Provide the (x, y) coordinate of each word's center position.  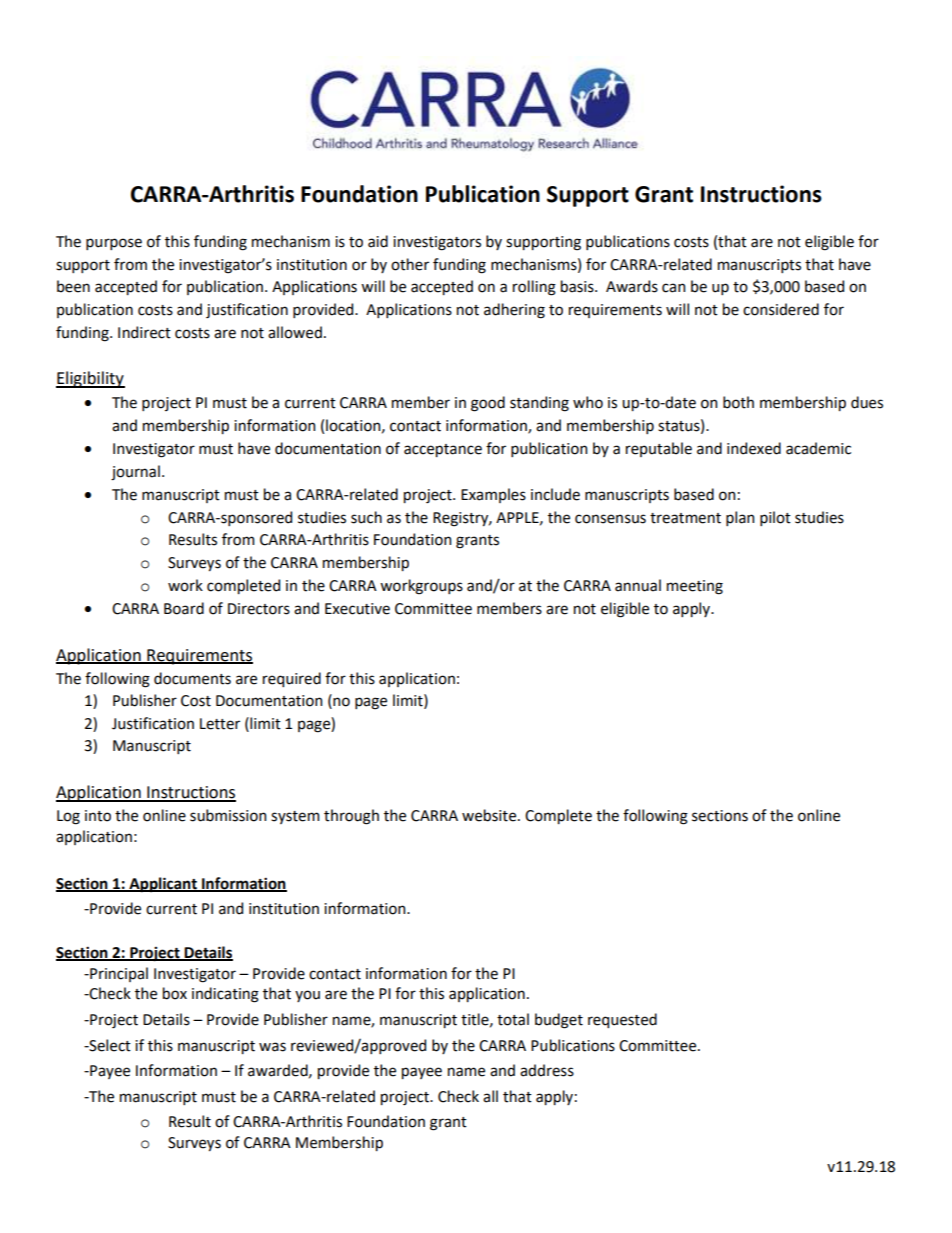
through (351, 817)
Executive (357, 609)
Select (109, 1045)
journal (135, 473)
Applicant (163, 885)
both (738, 402)
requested (622, 1020)
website (490, 815)
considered (781, 309)
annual (638, 585)
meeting (695, 587)
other (410, 264)
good (488, 404)
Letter (220, 724)
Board (184, 608)
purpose (114, 244)
